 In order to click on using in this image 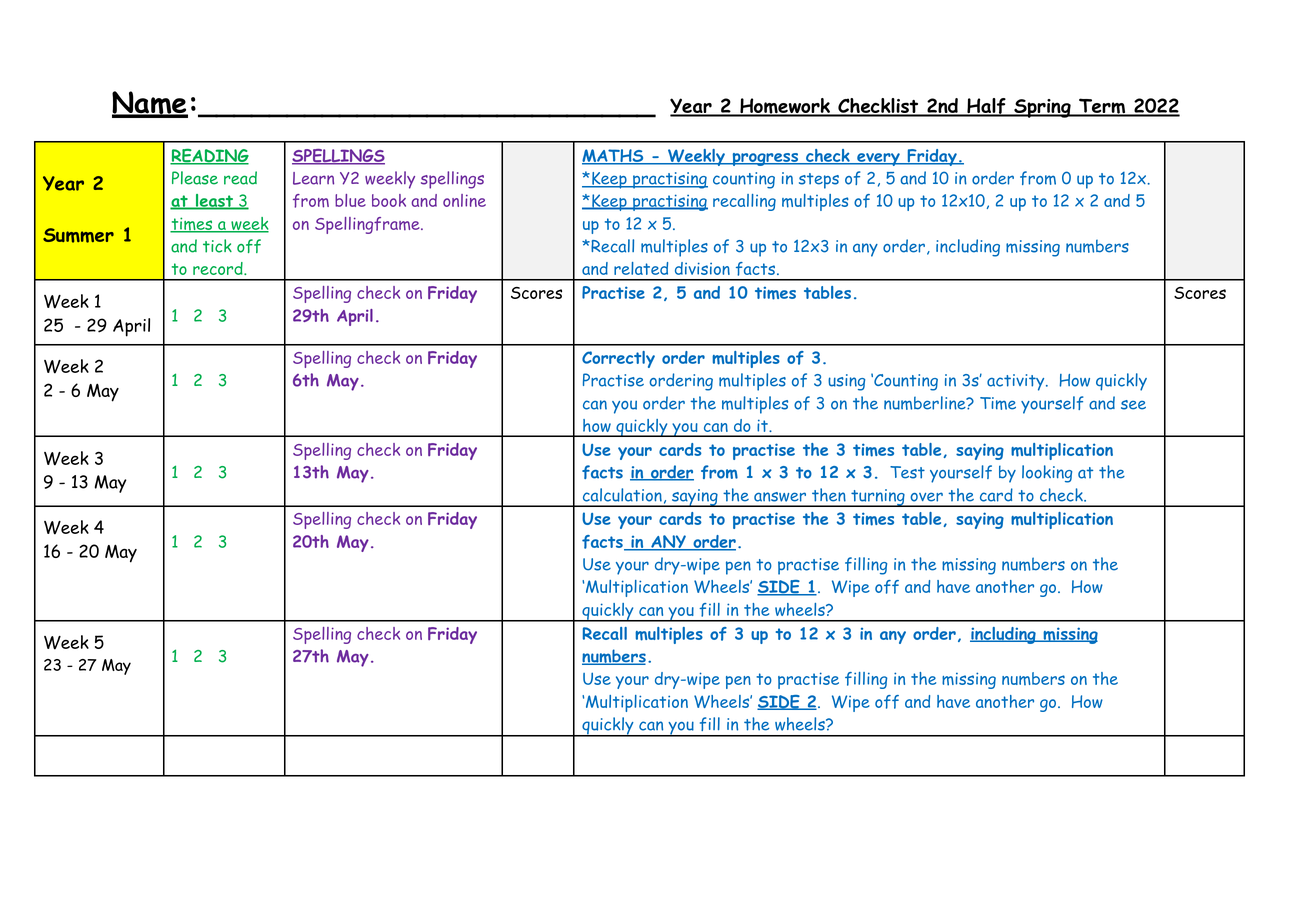, I will do `click(846, 382)`.
